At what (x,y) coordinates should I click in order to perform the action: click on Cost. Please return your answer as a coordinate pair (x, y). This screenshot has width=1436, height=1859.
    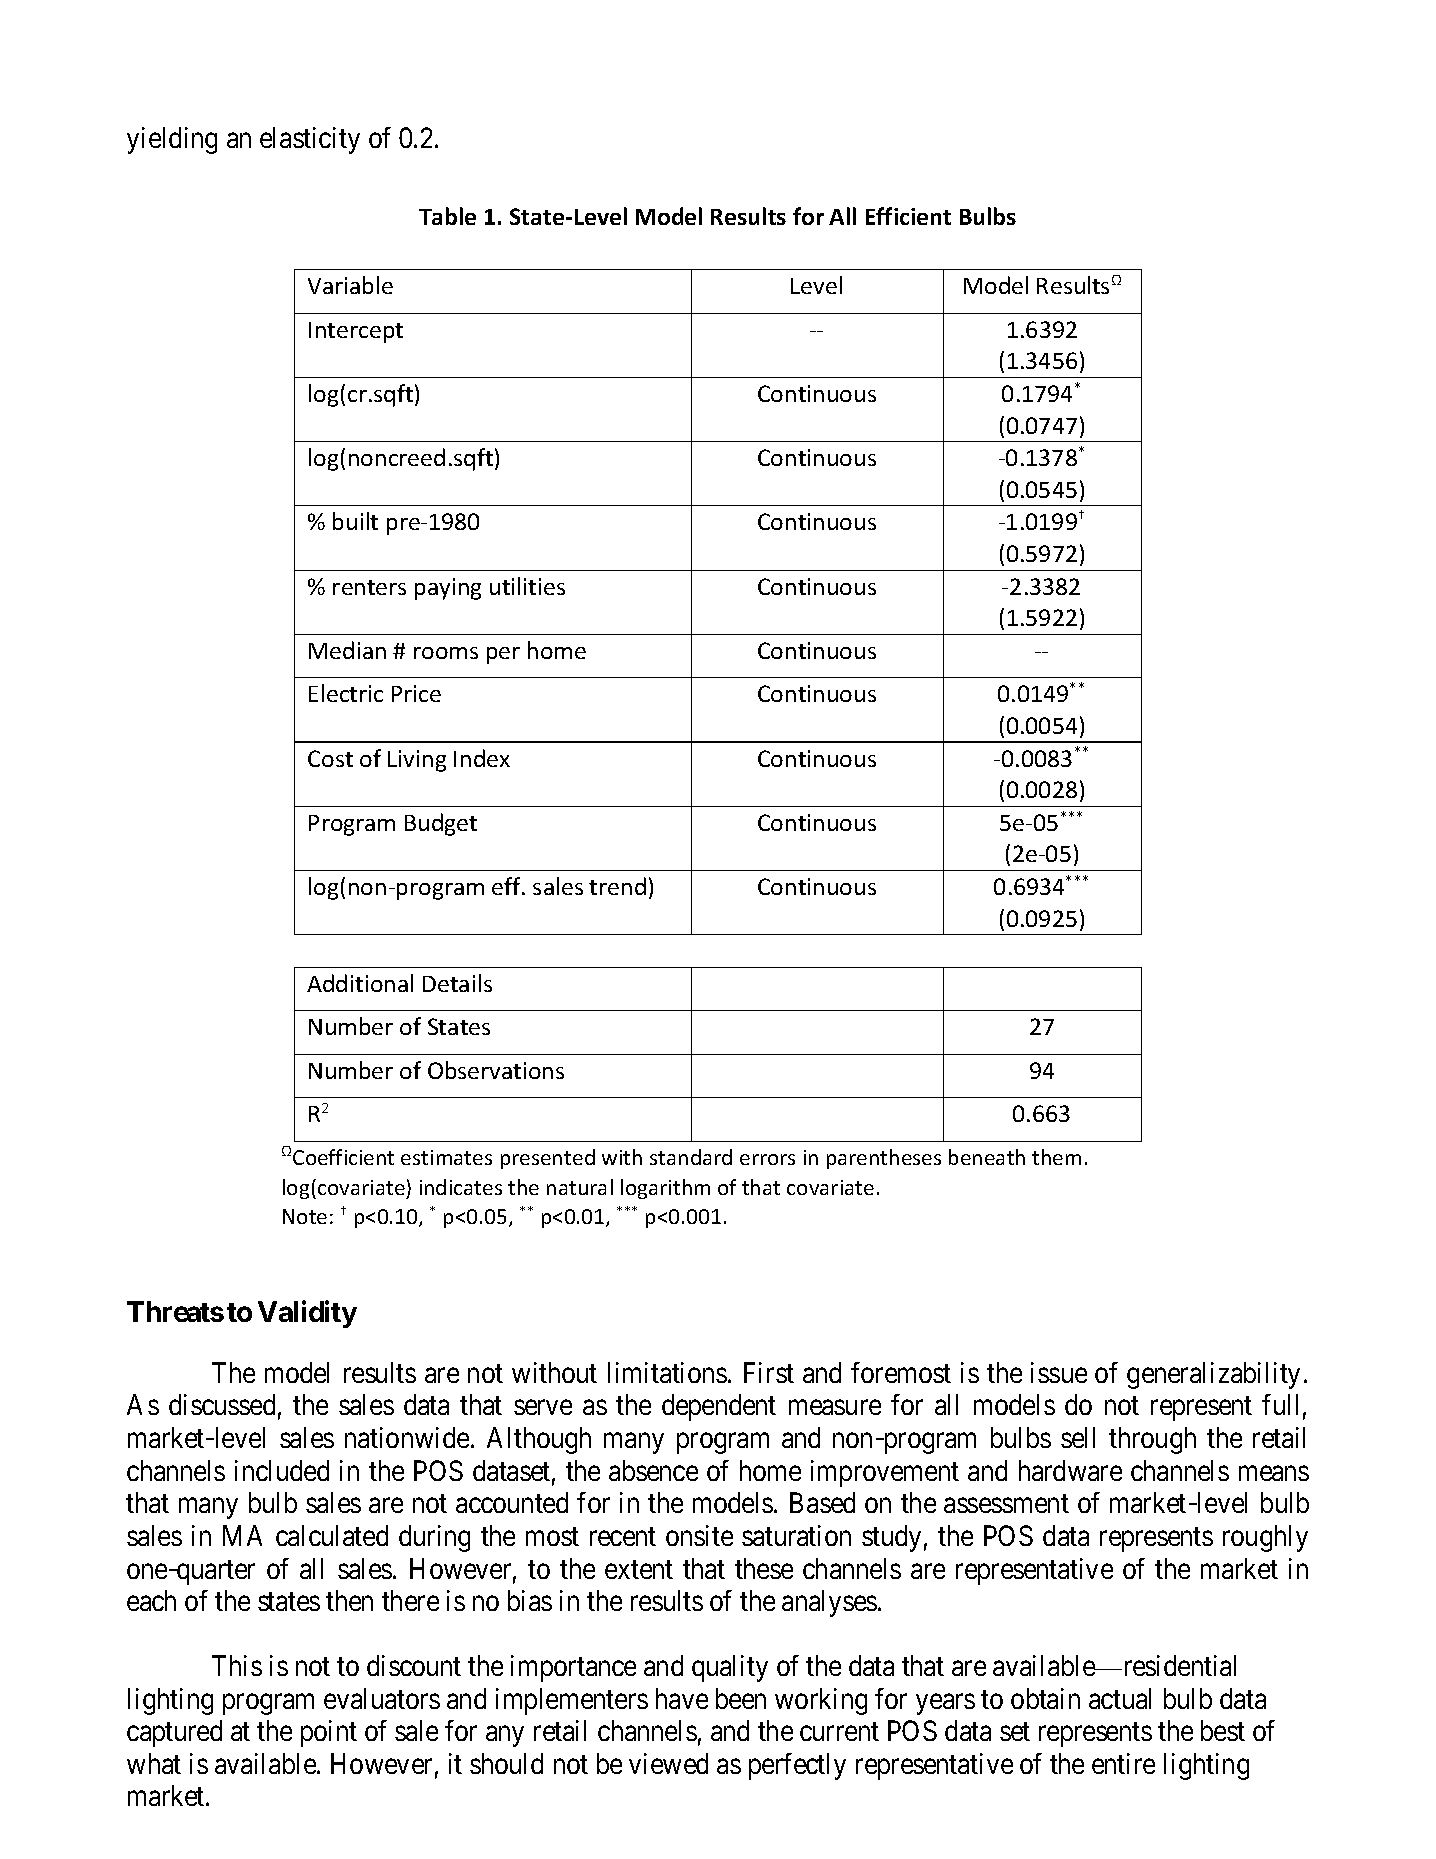
    Looking at the image, I should click on (330, 758).
